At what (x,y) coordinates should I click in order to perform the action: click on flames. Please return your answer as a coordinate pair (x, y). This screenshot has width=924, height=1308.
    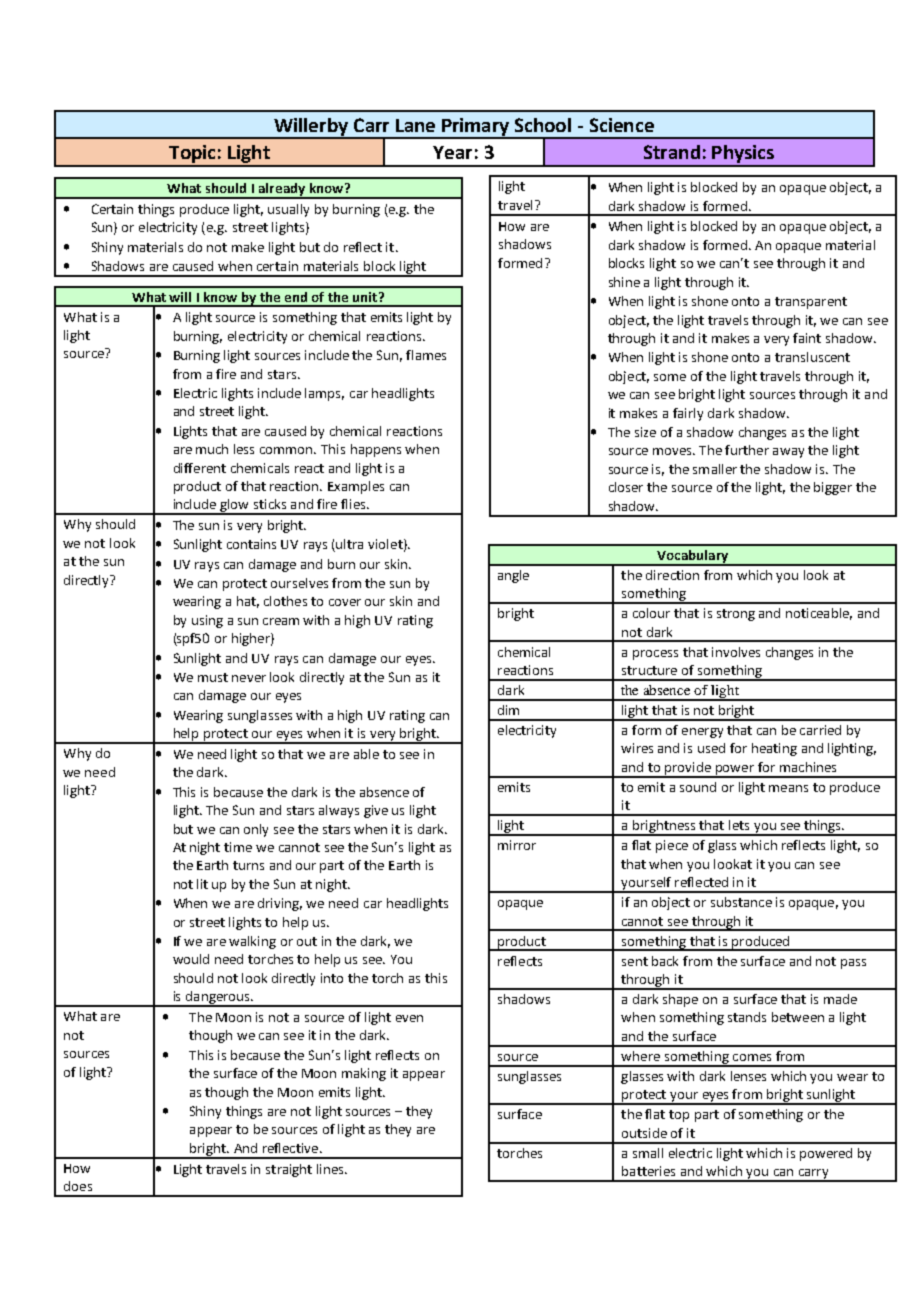
    Looking at the image, I should click on (426, 355).
